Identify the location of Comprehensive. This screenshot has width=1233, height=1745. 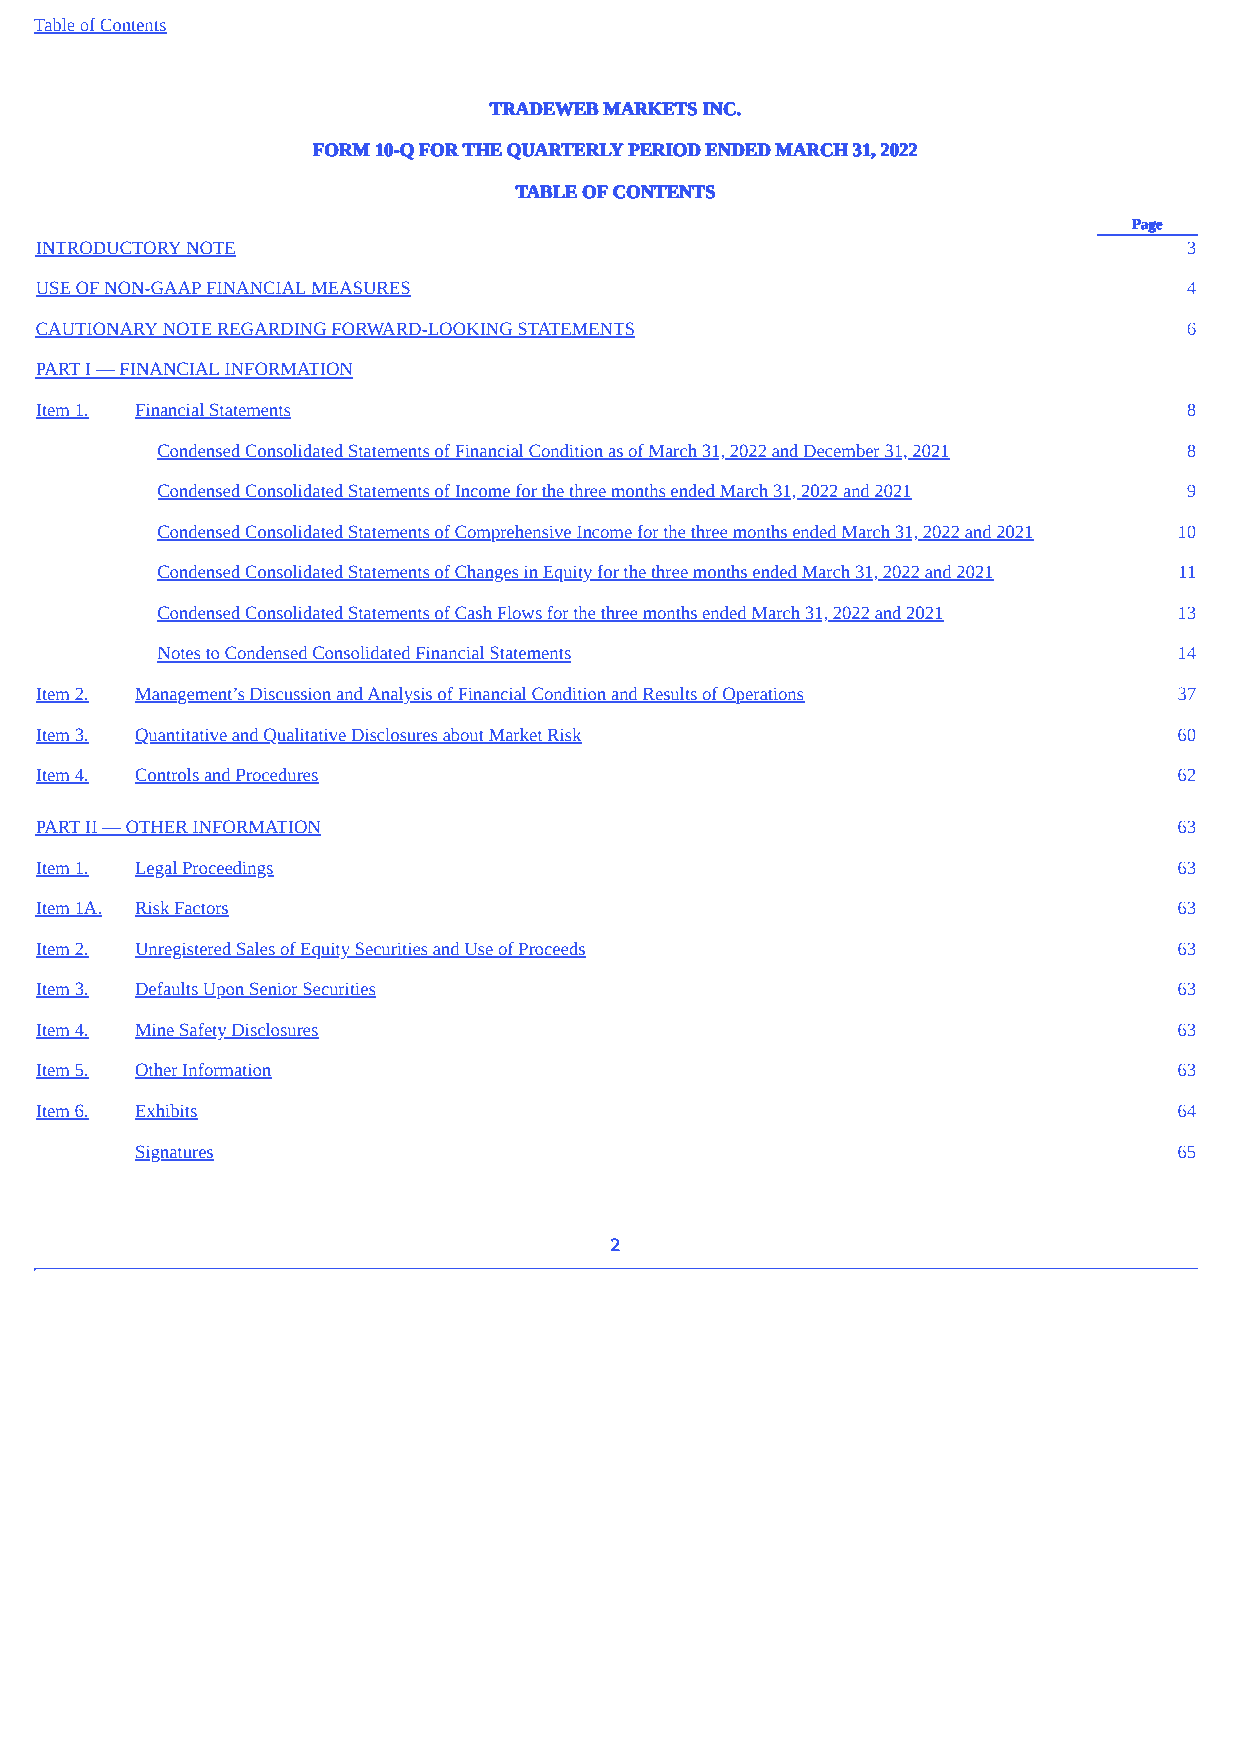
(513, 533).
